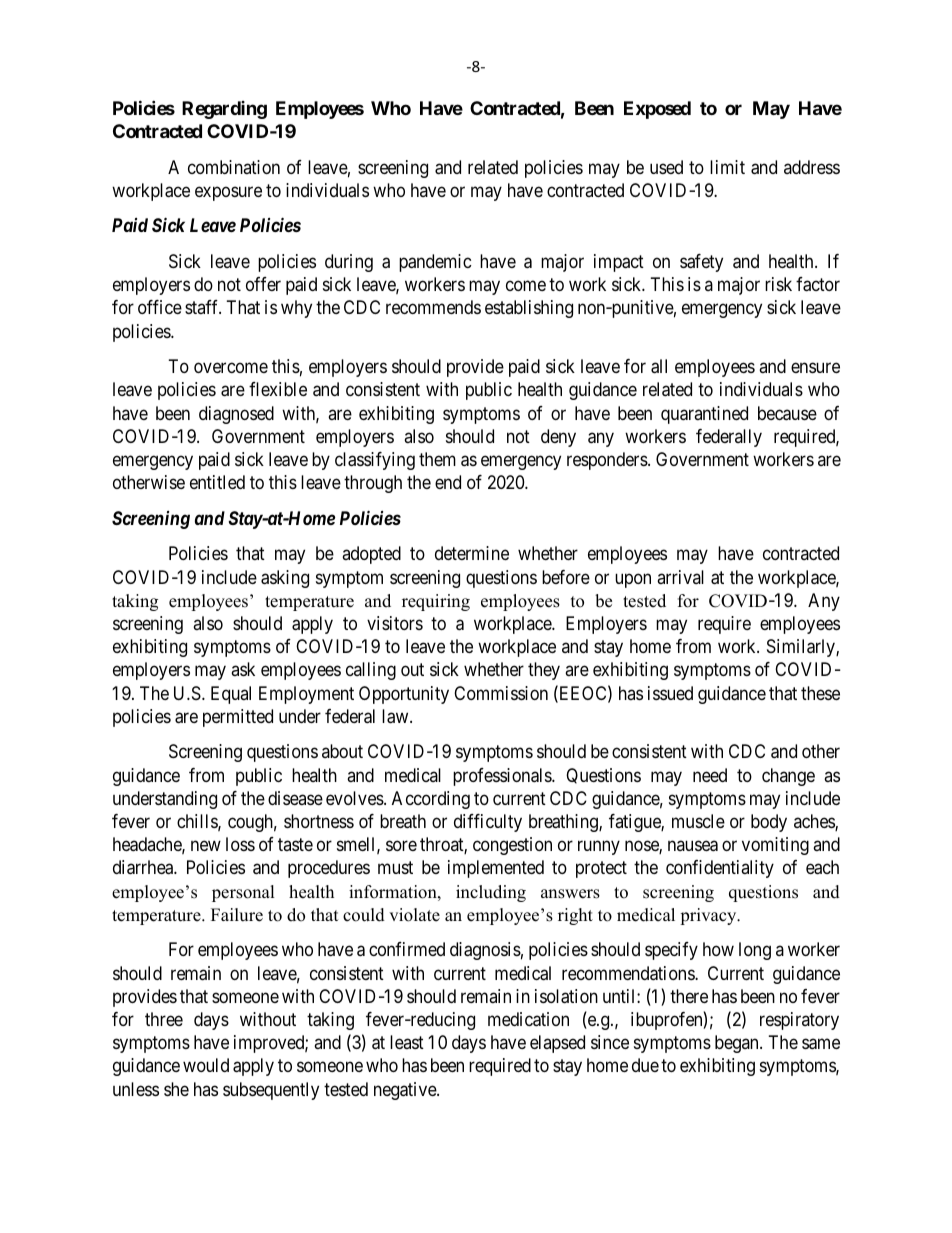 This image has width=952, height=1233. I want to click on limit, so click(727, 167).
